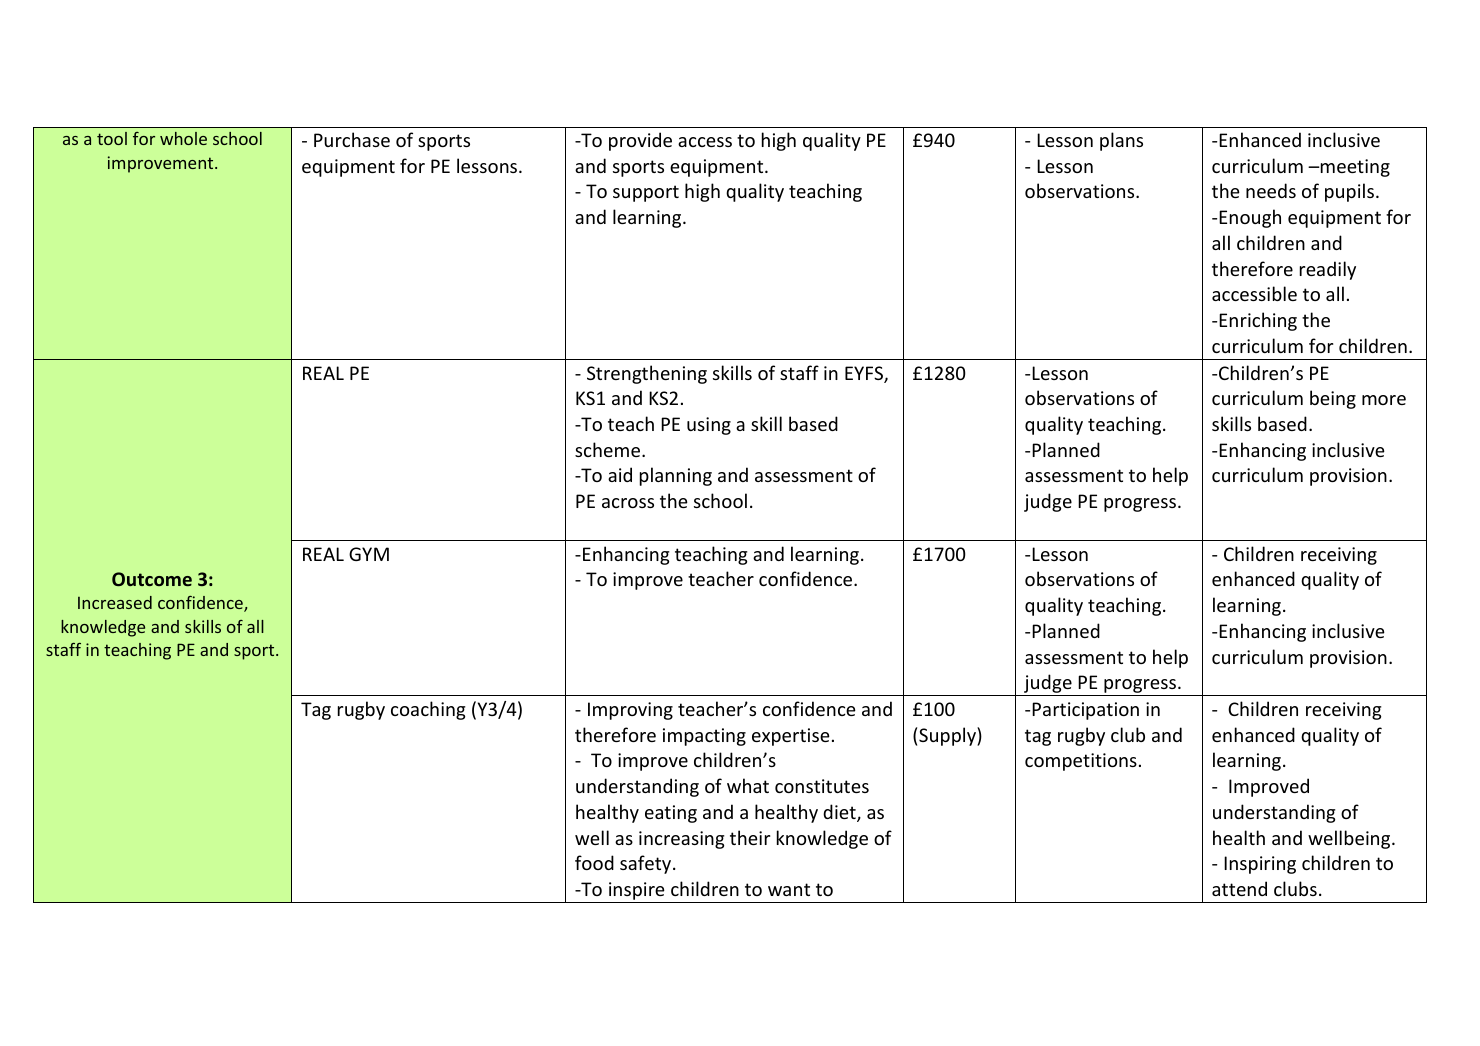 Image resolution: width=1480 pixels, height=1046 pixels. Describe the element at coordinates (1271, 190) in the screenshot. I see `needs` at that location.
